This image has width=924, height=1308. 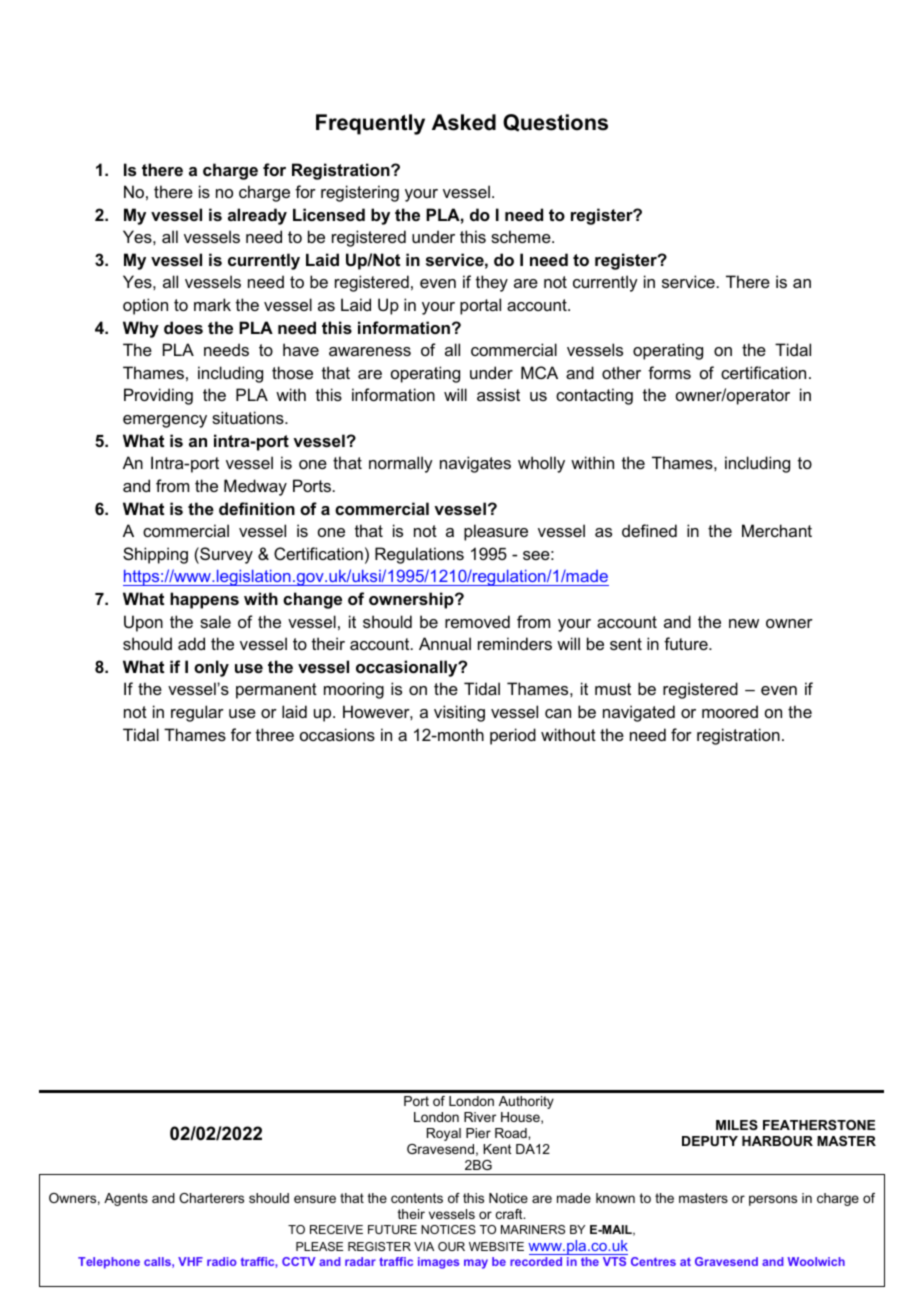 I want to click on Questions, so click(x=555, y=123).
